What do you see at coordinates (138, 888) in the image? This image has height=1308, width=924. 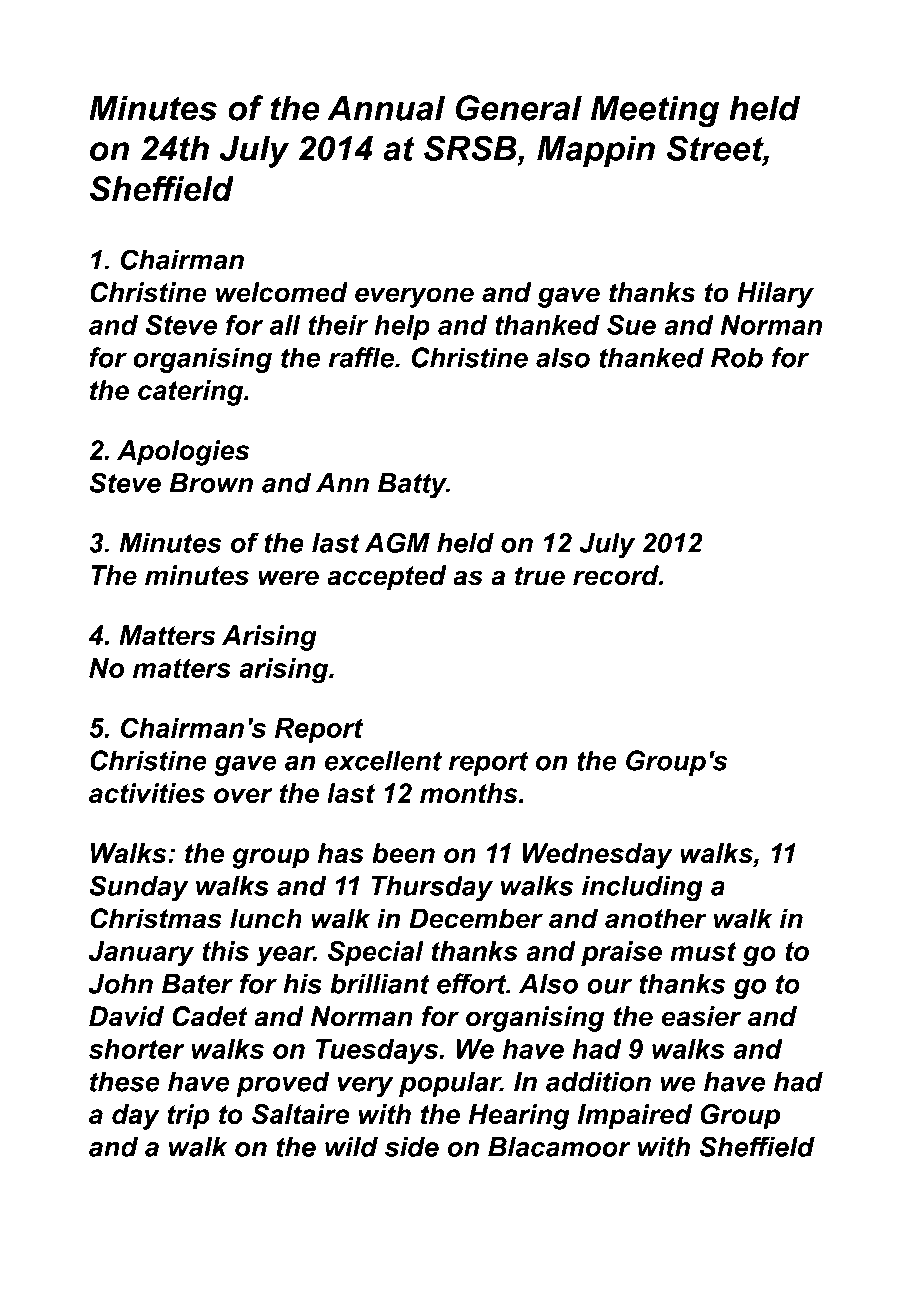 I see `Sunday` at bounding box center [138, 888].
